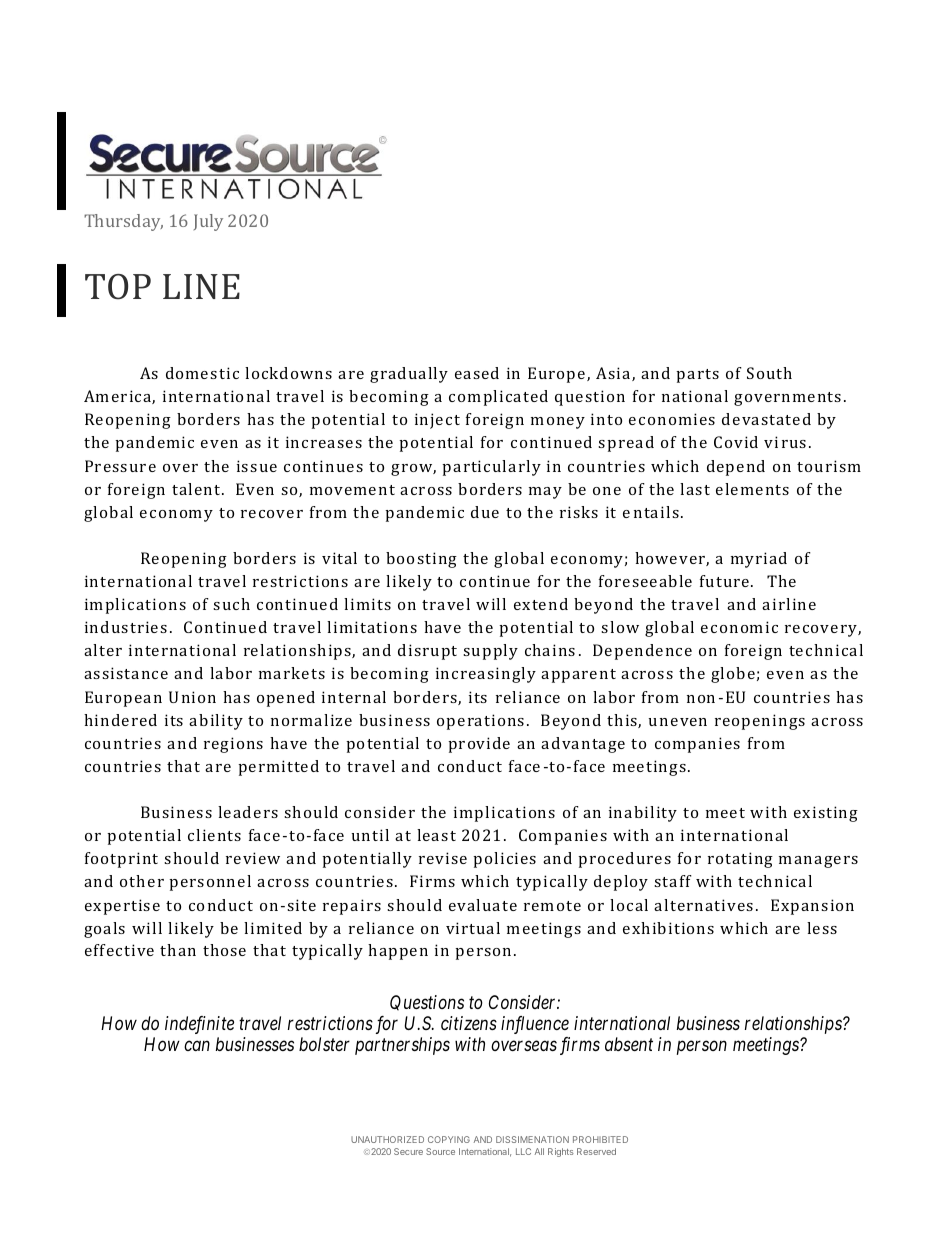  Describe the element at coordinates (733, 675) in the screenshot. I see `globe` at that location.
